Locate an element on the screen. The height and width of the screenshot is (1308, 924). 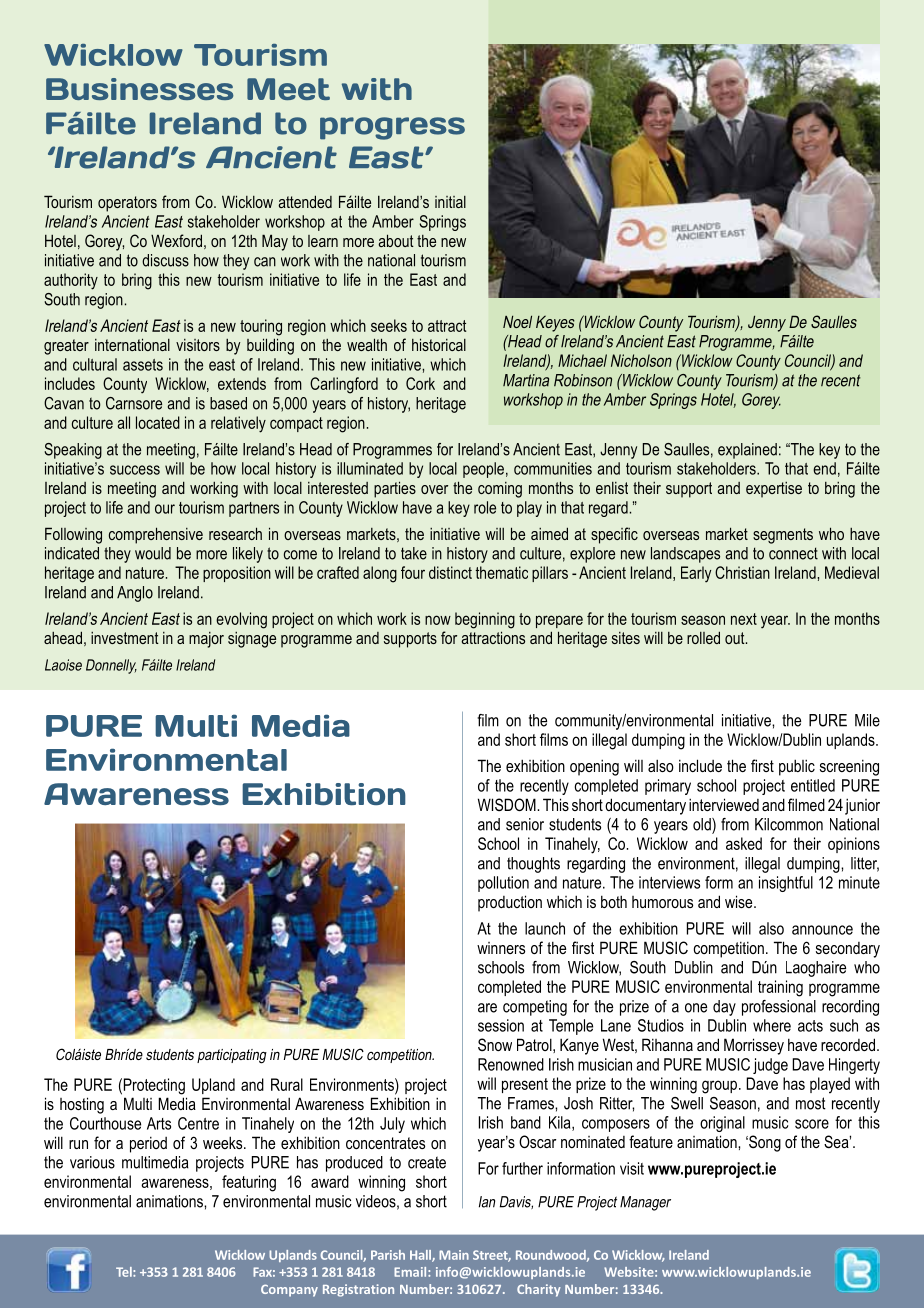
featuring is located at coordinates (249, 1183).
